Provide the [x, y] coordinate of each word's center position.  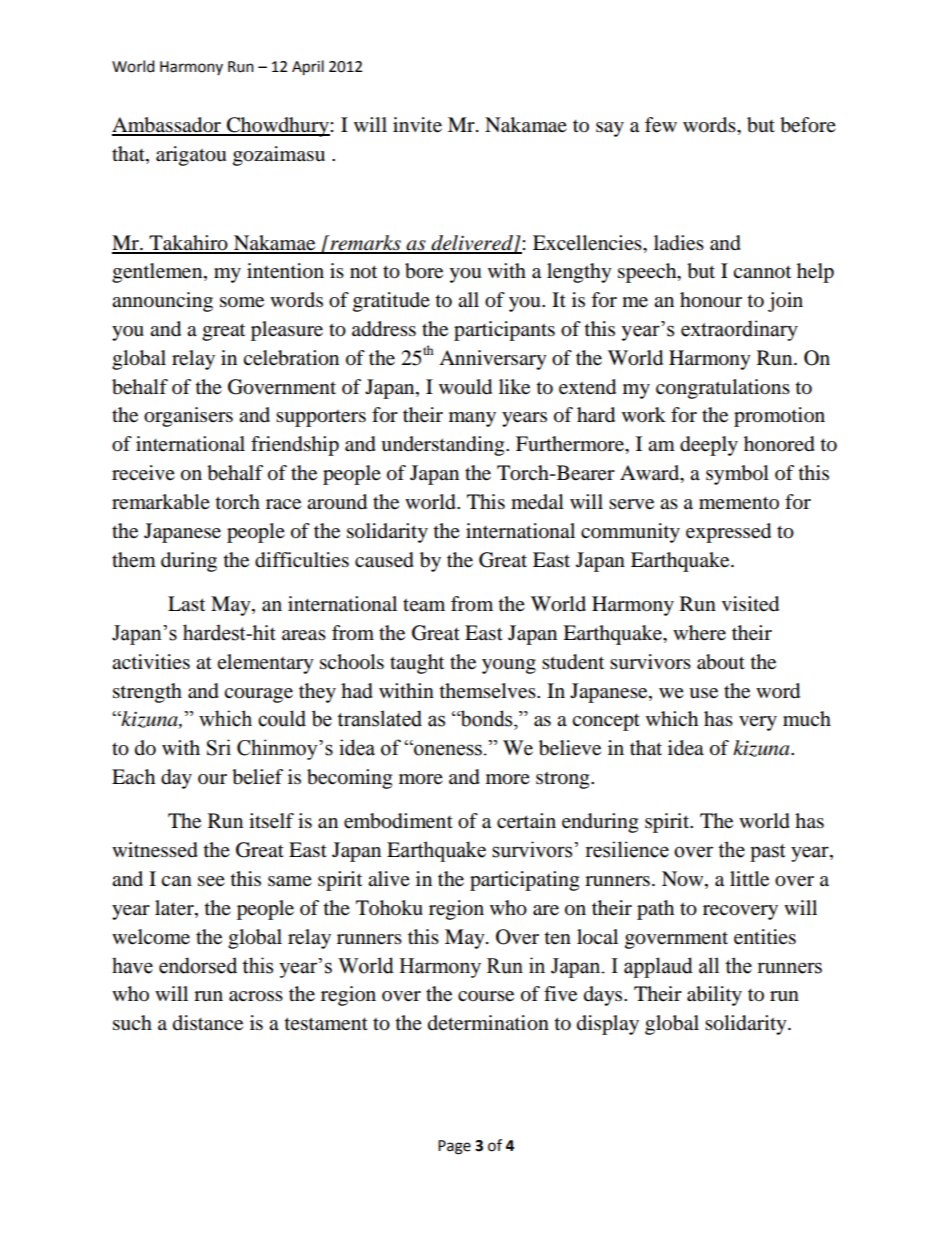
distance [208, 1023]
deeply [709, 446]
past [768, 853]
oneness [447, 749]
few [661, 125]
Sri [219, 747]
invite [417, 125]
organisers [188, 417]
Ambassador [167, 126]
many [472, 419]
